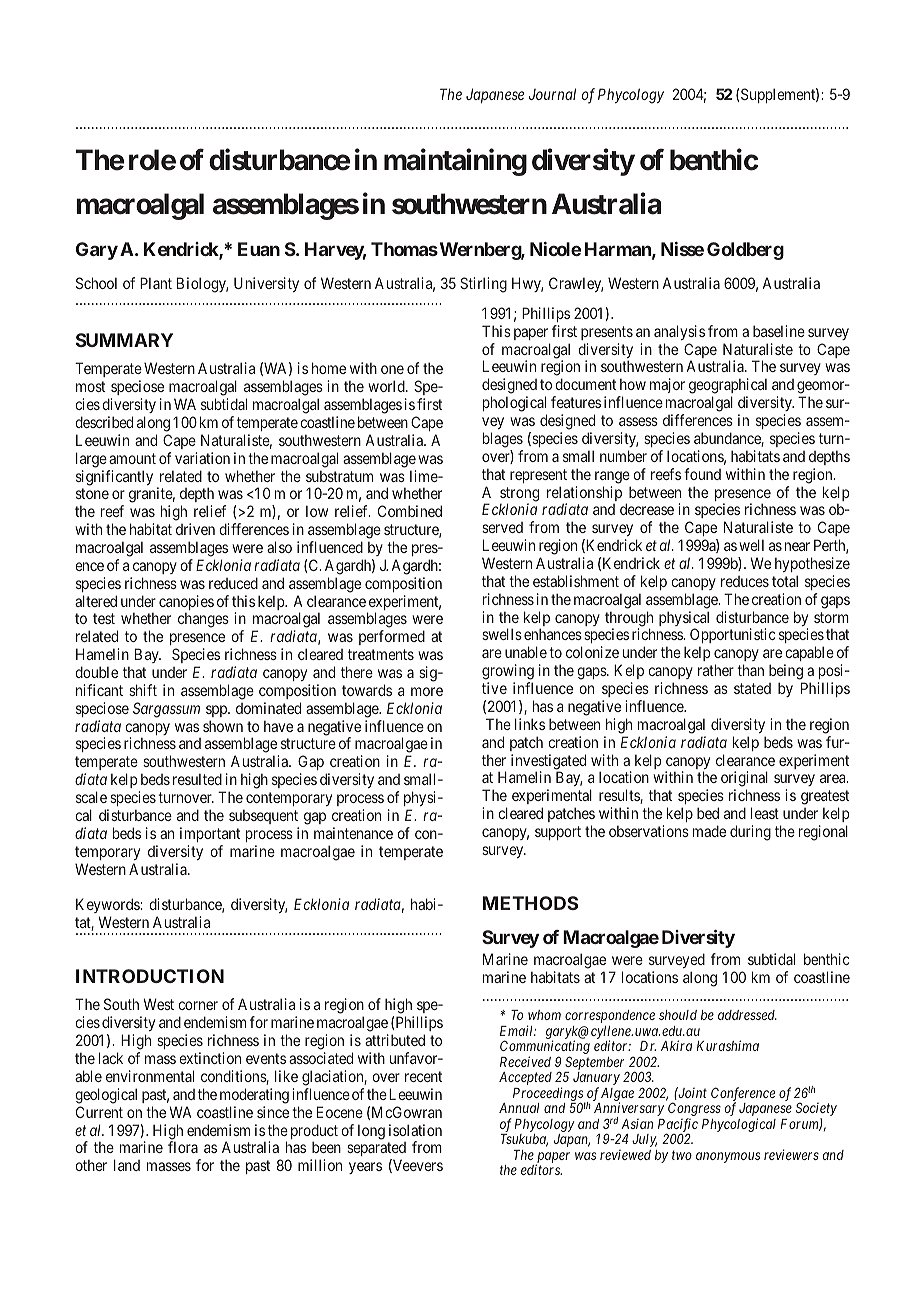  I want to click on Euan, so click(259, 249).
